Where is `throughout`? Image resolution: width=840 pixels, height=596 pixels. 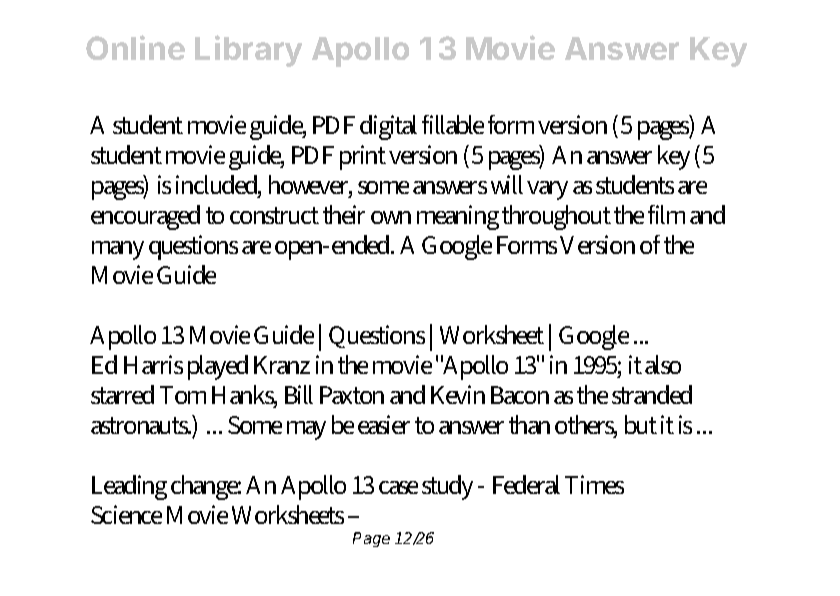
throughout is located at coordinates (556, 217).
